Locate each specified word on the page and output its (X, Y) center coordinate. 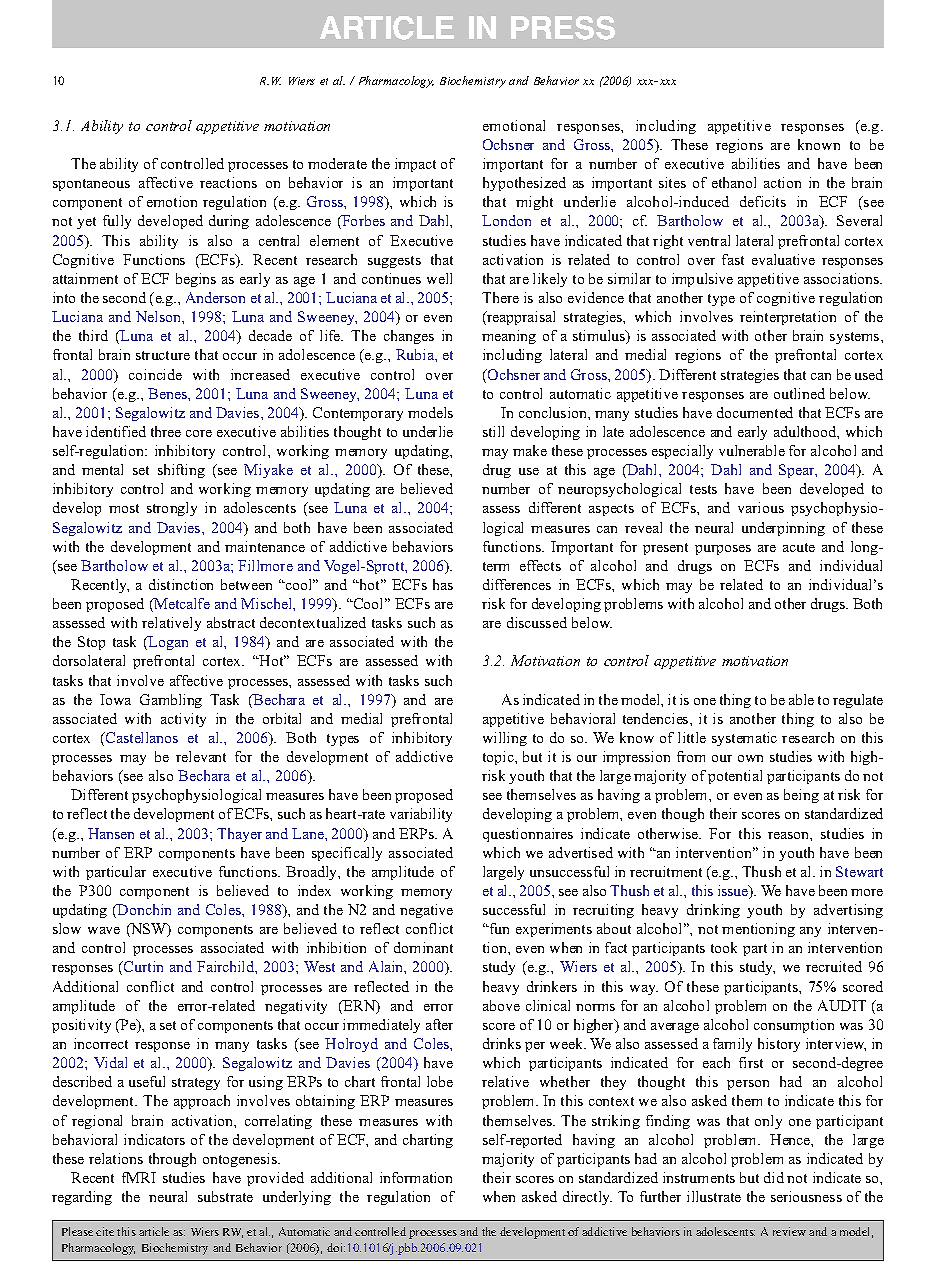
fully (117, 222)
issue (734, 892)
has (443, 584)
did (774, 1177)
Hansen (111, 833)
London (506, 220)
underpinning (783, 529)
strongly (172, 509)
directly (587, 1198)
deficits (763, 201)
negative (426, 911)
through (172, 1160)
